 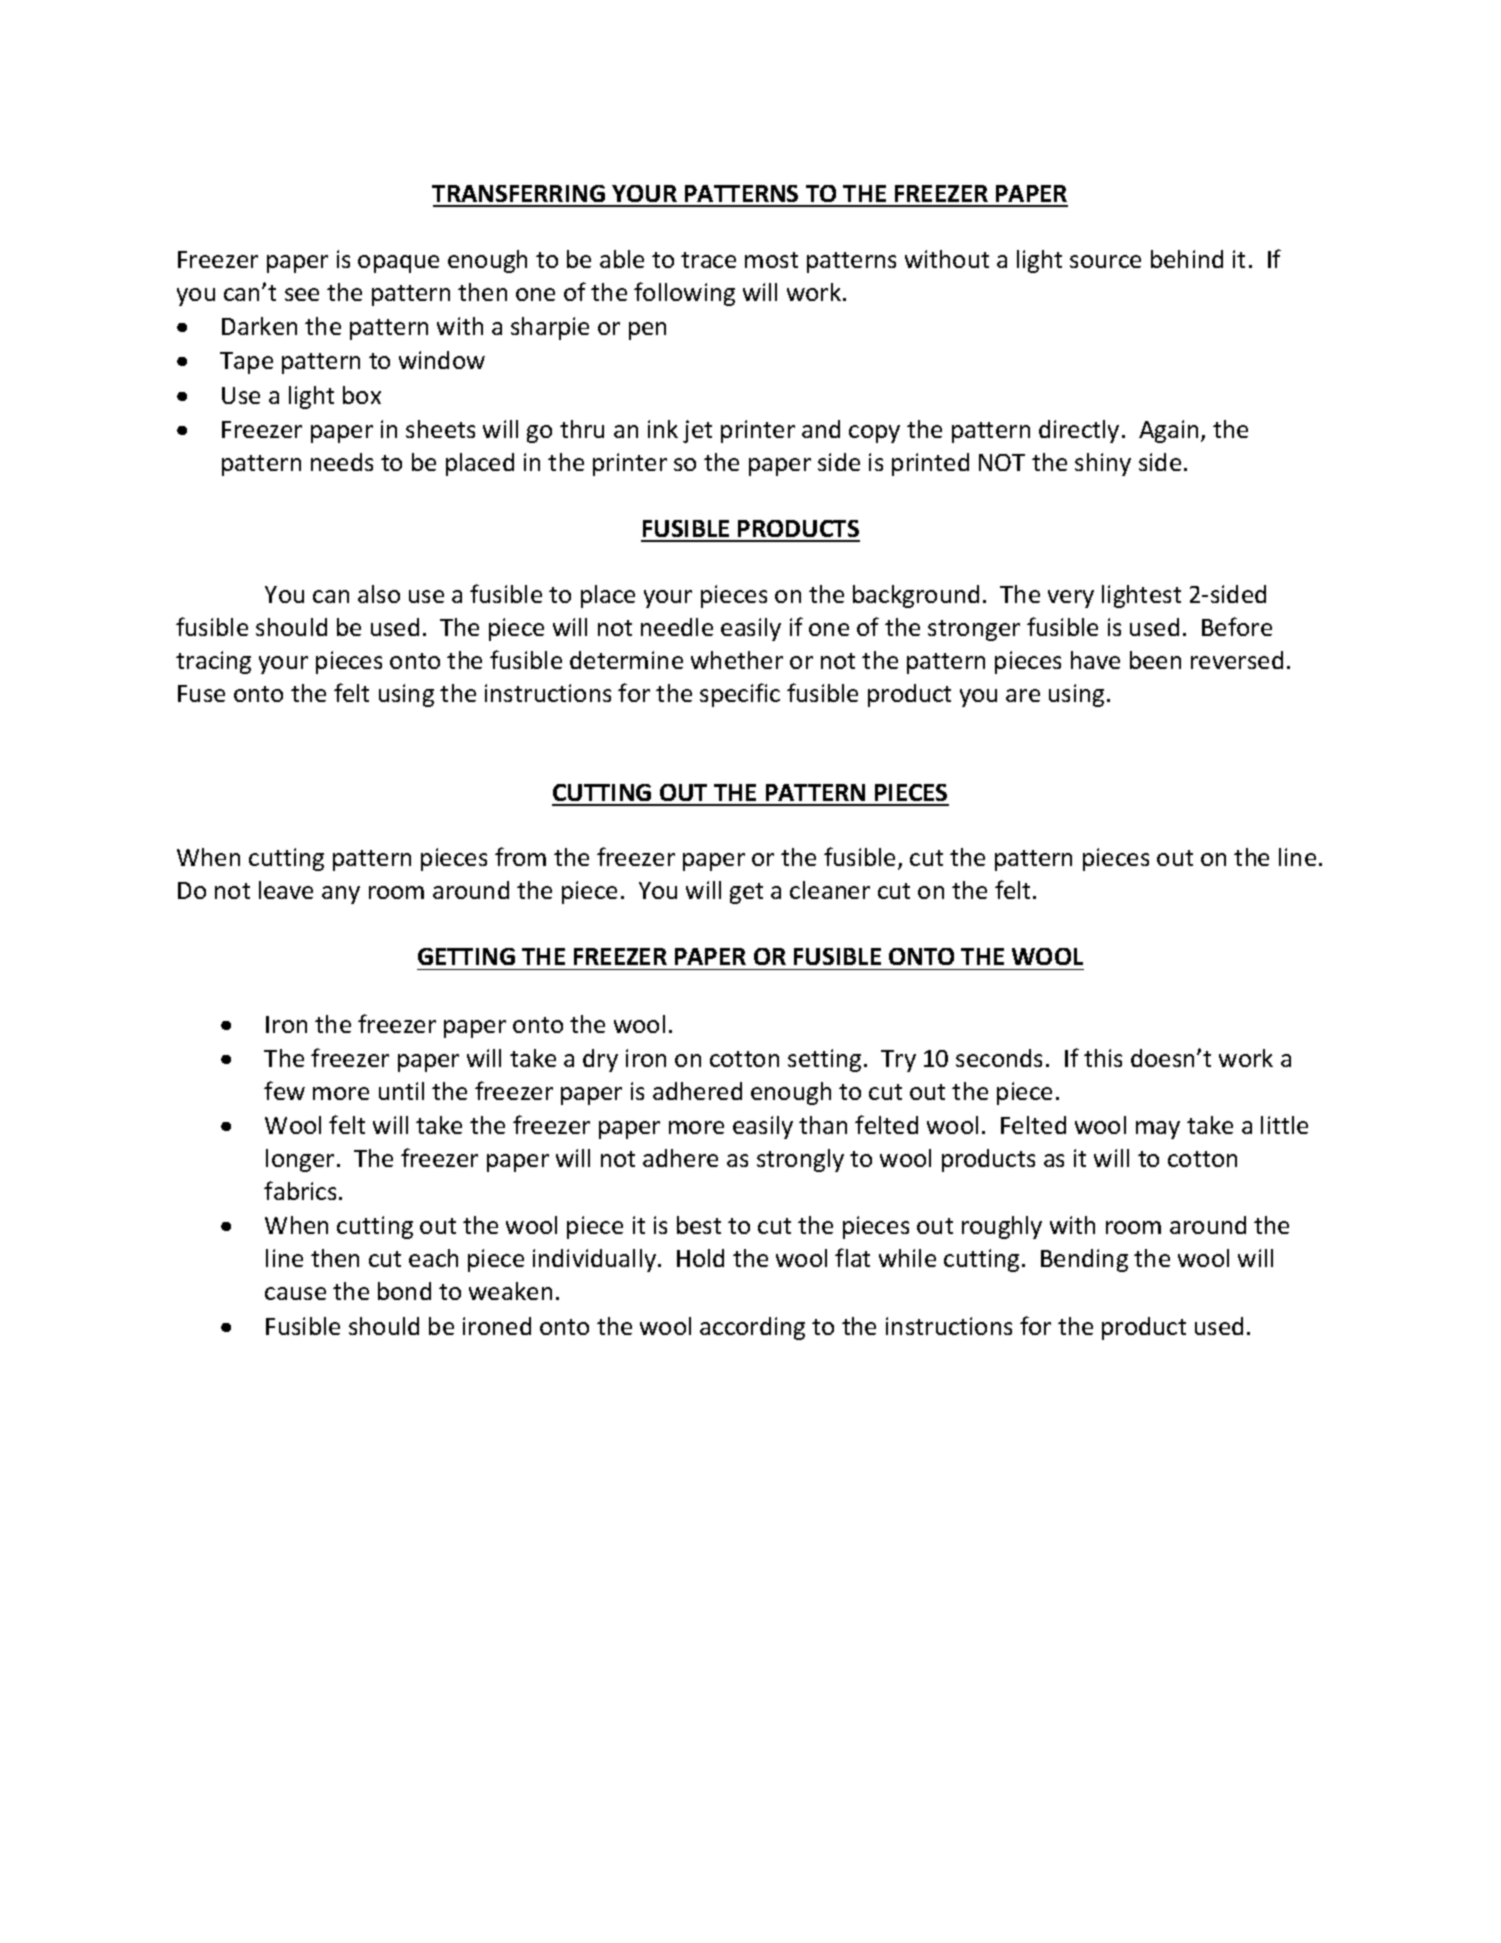 I want to click on following, so click(x=684, y=294).
